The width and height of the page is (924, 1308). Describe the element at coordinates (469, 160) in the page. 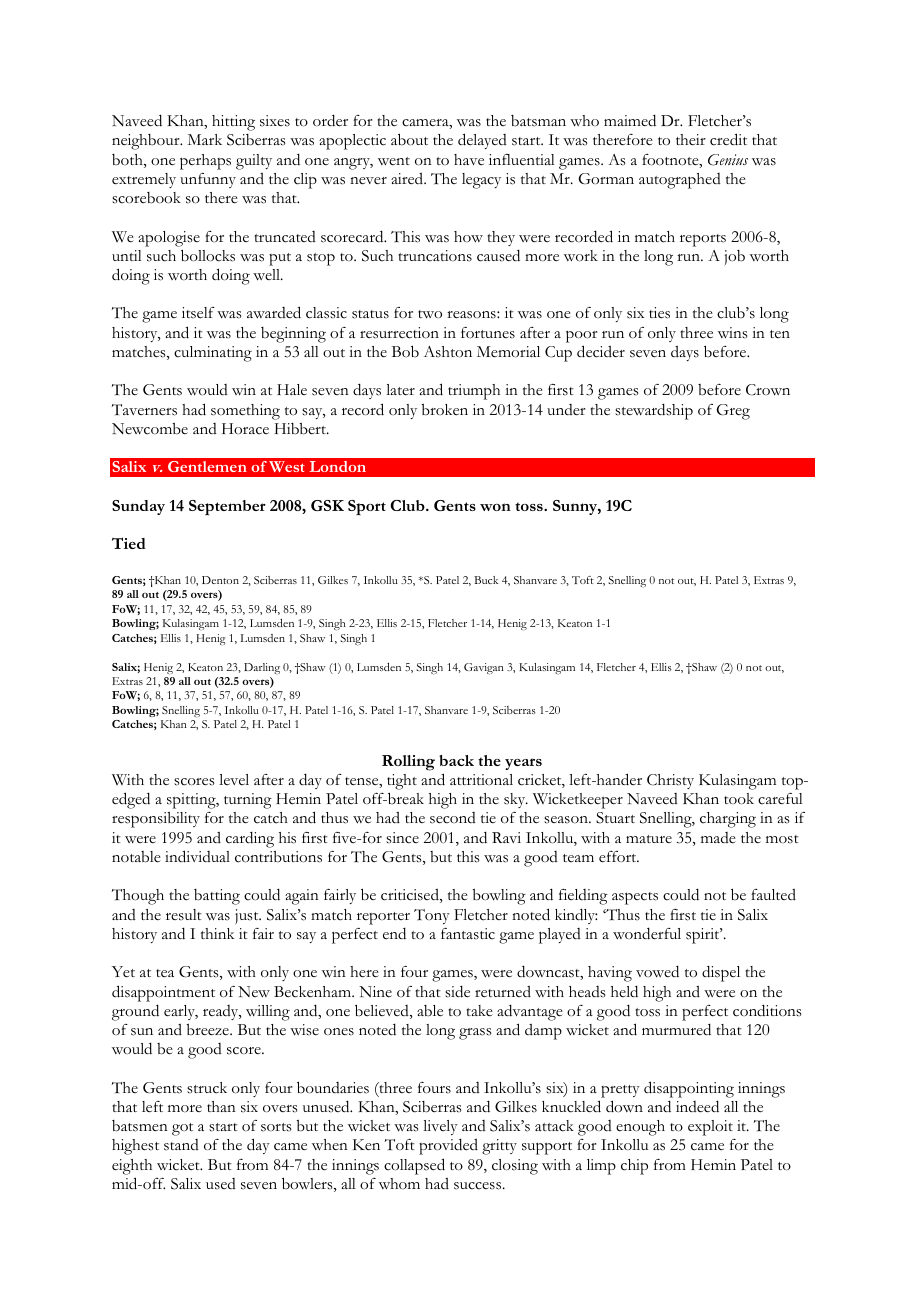

I see `have` at that location.
